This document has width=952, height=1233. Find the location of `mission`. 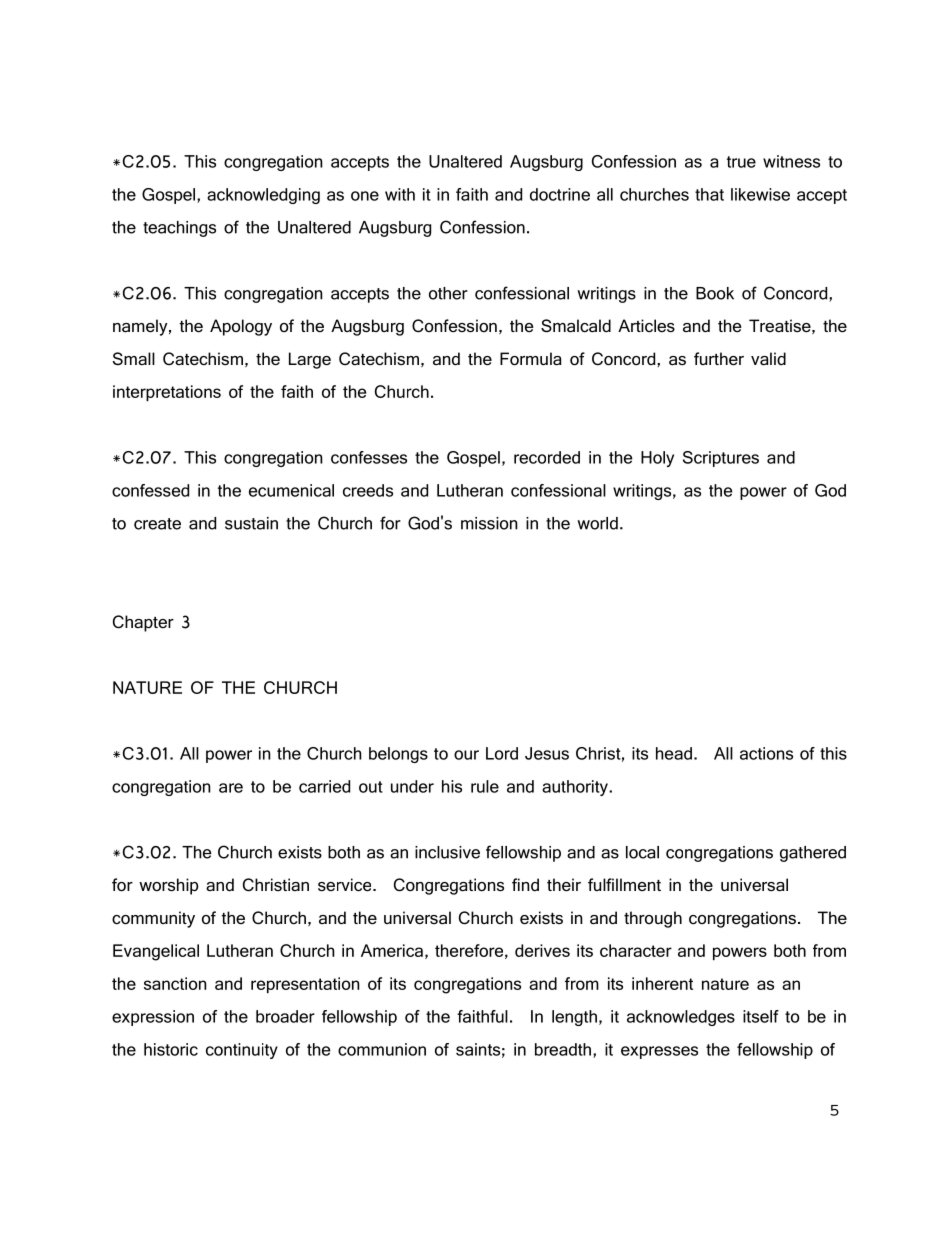

mission is located at coordinates (489, 523).
